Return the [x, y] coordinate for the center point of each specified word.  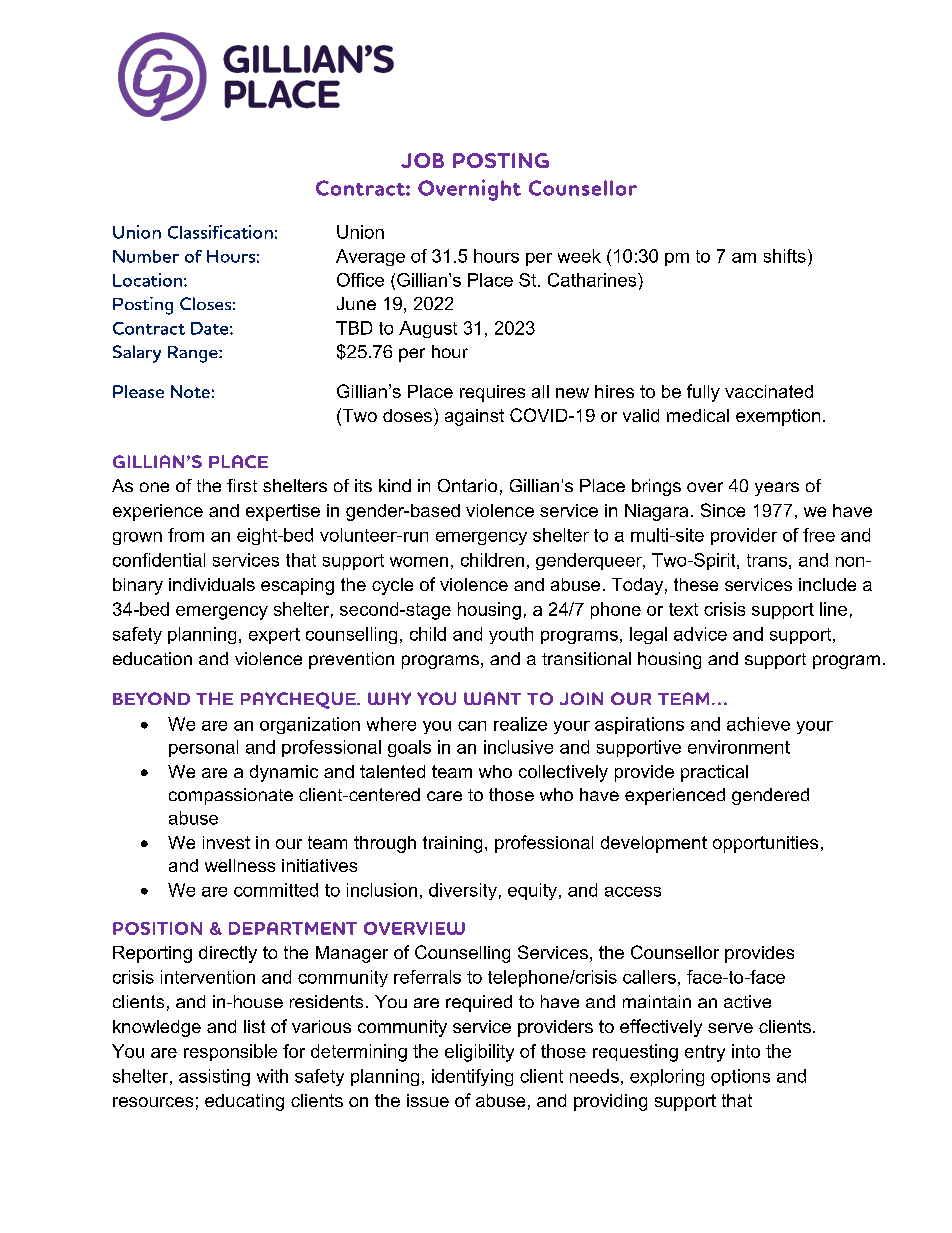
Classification [220, 232]
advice [700, 634]
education [152, 658]
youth [511, 635]
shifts [785, 256]
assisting [214, 1077]
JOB [422, 160]
